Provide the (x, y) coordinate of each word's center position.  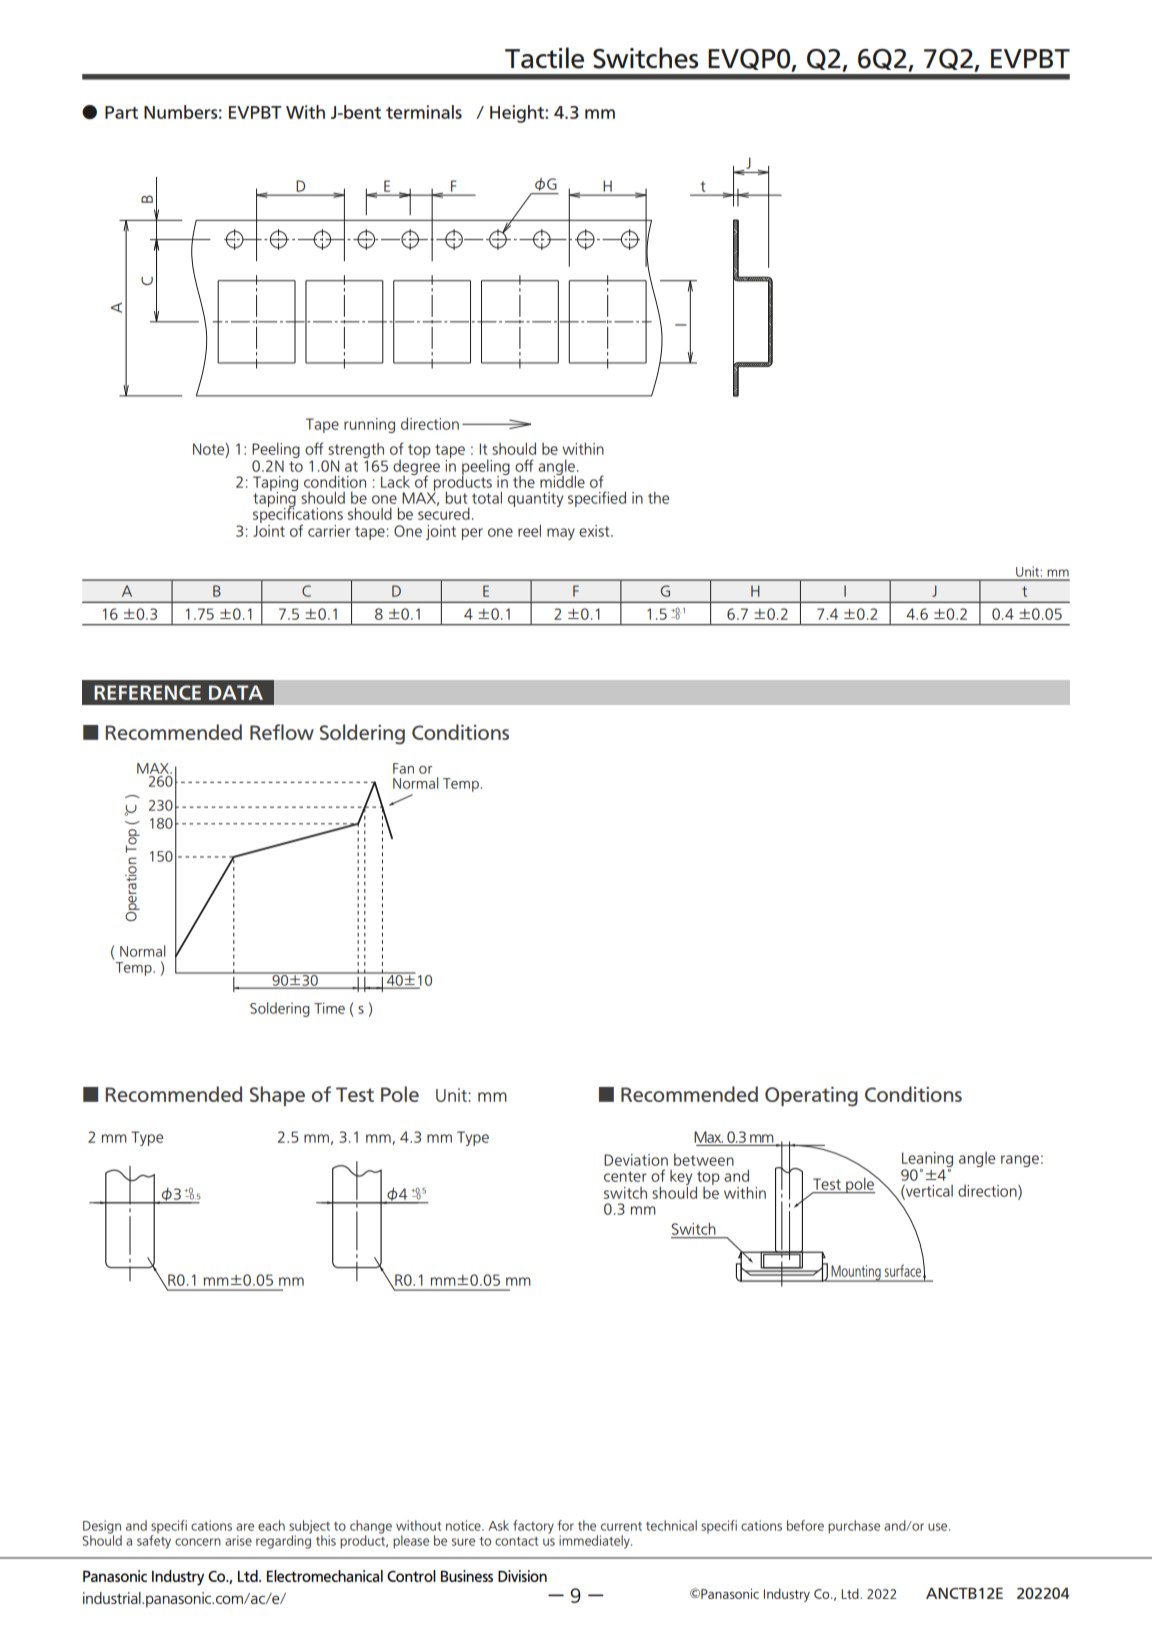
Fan (403, 768)
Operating (811, 1097)
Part (121, 112)
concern (198, 1542)
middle (562, 480)
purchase (854, 1527)
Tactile (544, 58)
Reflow (282, 732)
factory (533, 1527)
